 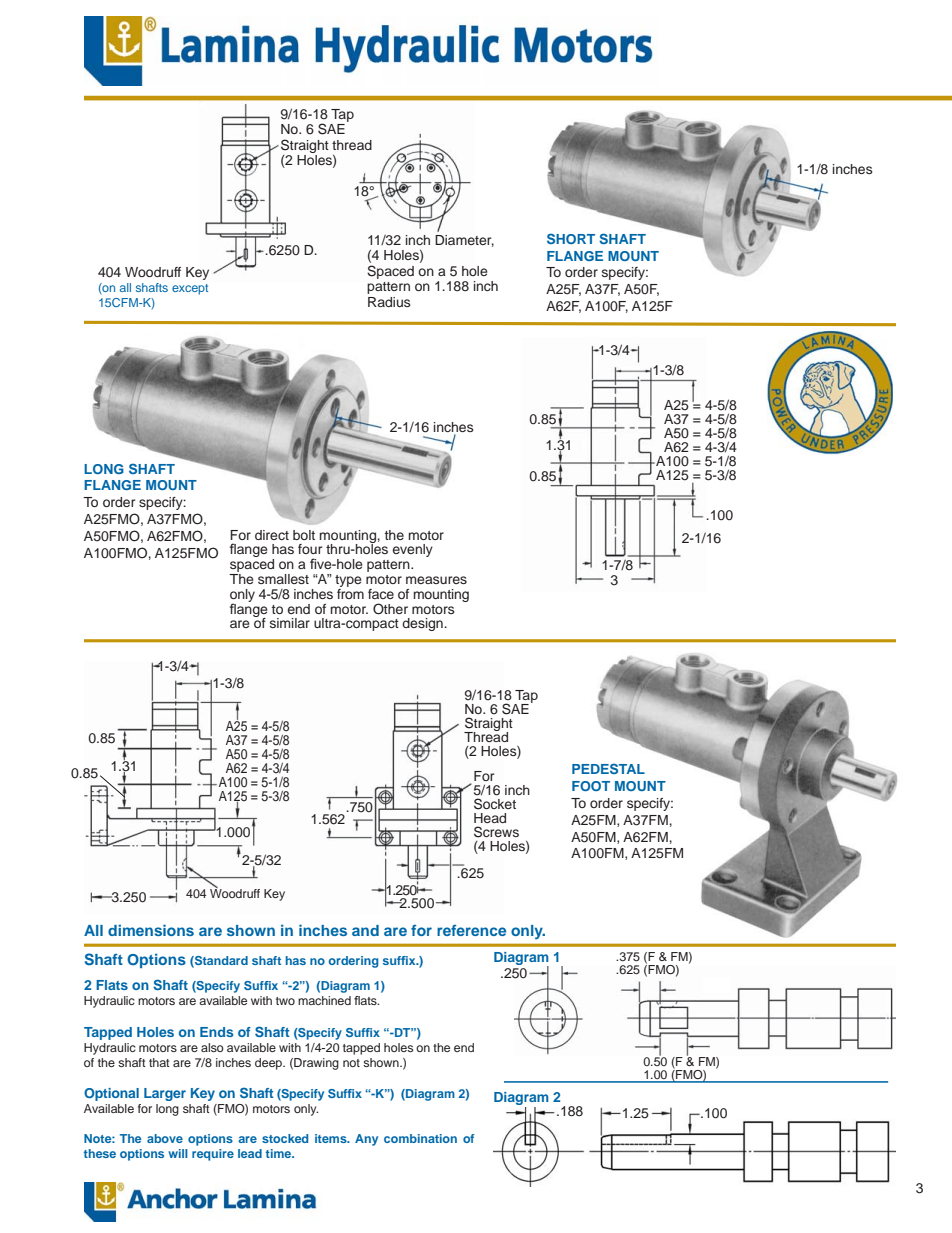 What do you see at coordinates (471, 930) in the document?
I see `reference` at bounding box center [471, 930].
